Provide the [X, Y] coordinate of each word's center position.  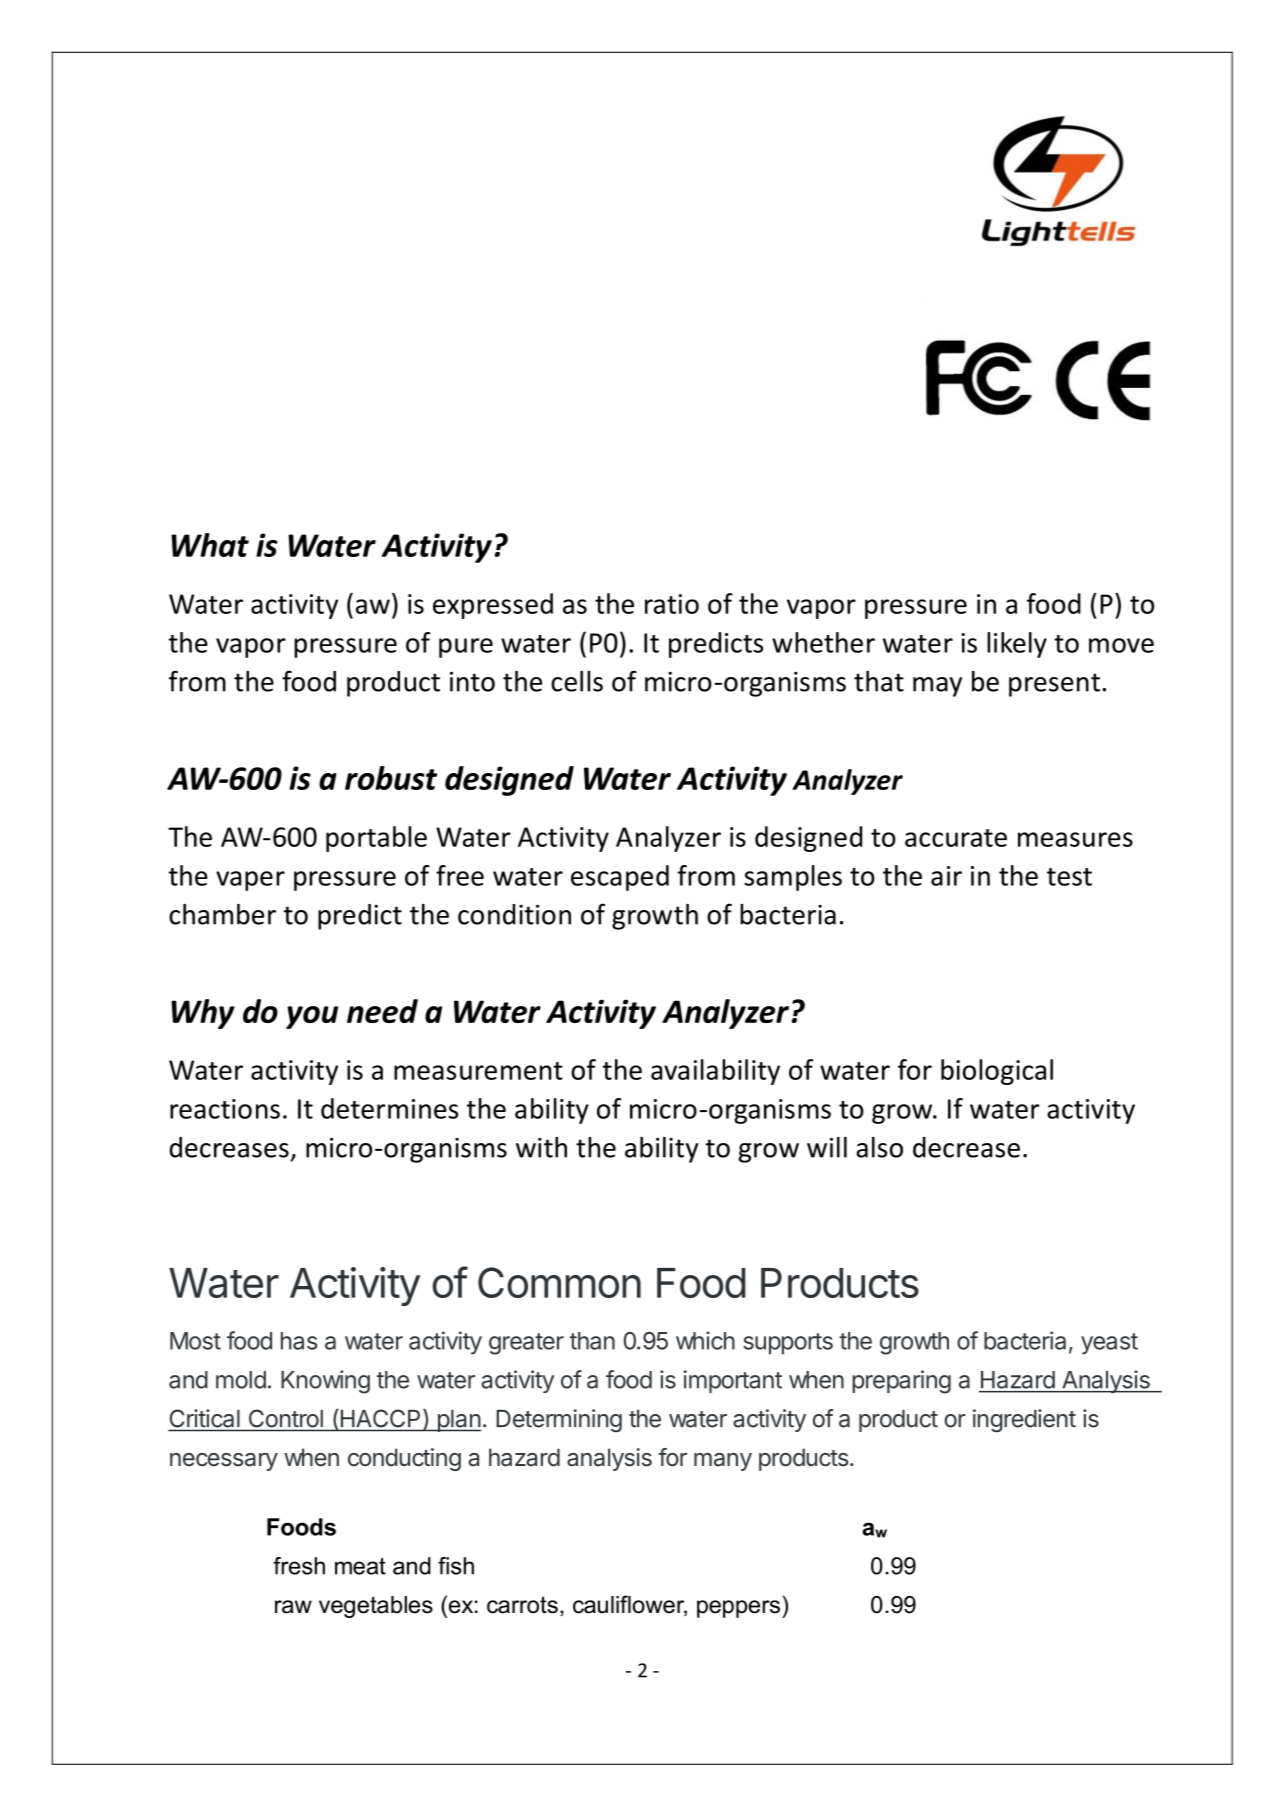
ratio [672, 604]
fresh [299, 1566]
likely [1017, 645]
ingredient [1024, 1421]
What [210, 545]
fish [456, 1566]
